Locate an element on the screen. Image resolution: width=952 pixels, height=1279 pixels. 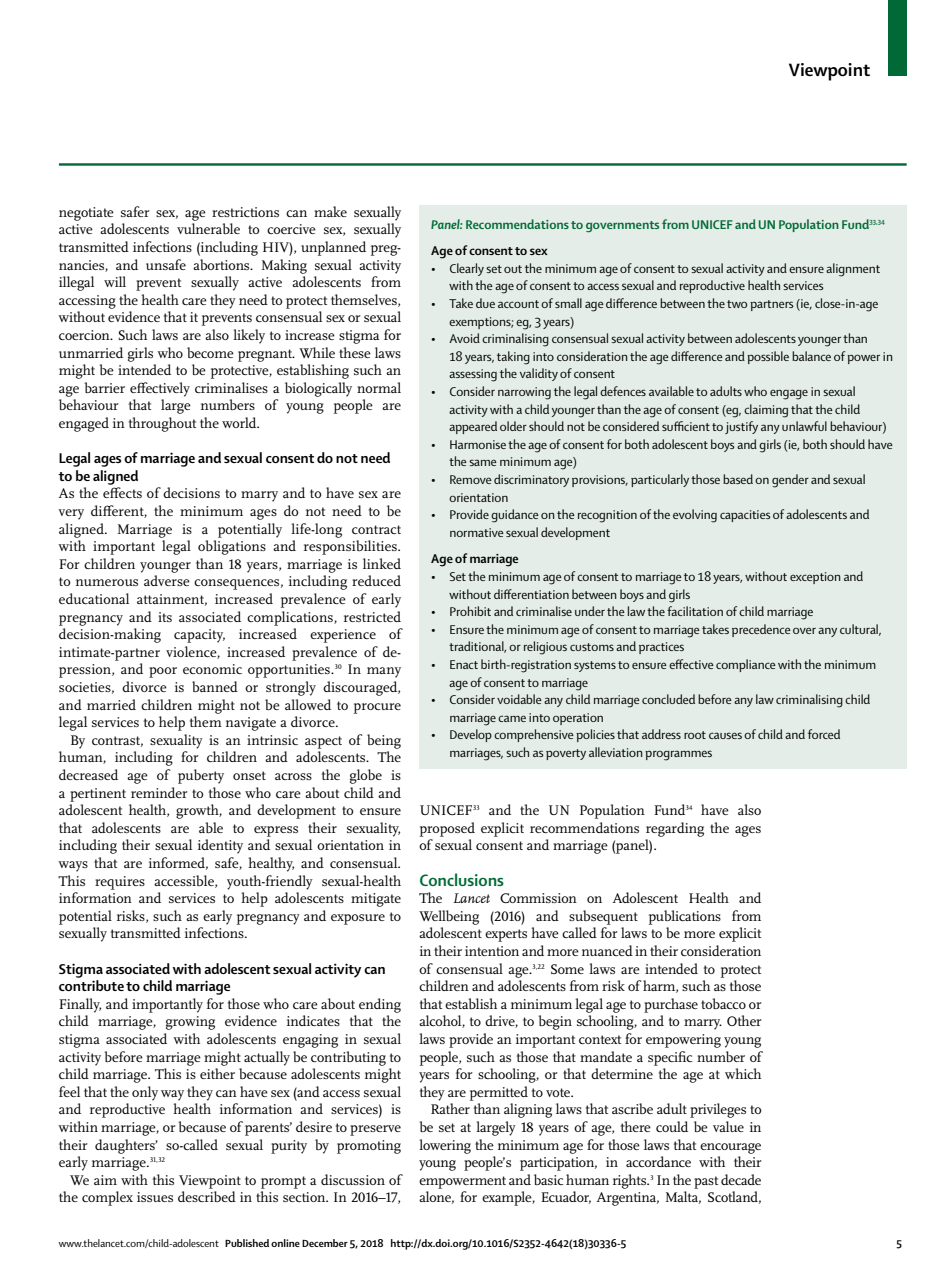
came is located at coordinates (512, 718).
